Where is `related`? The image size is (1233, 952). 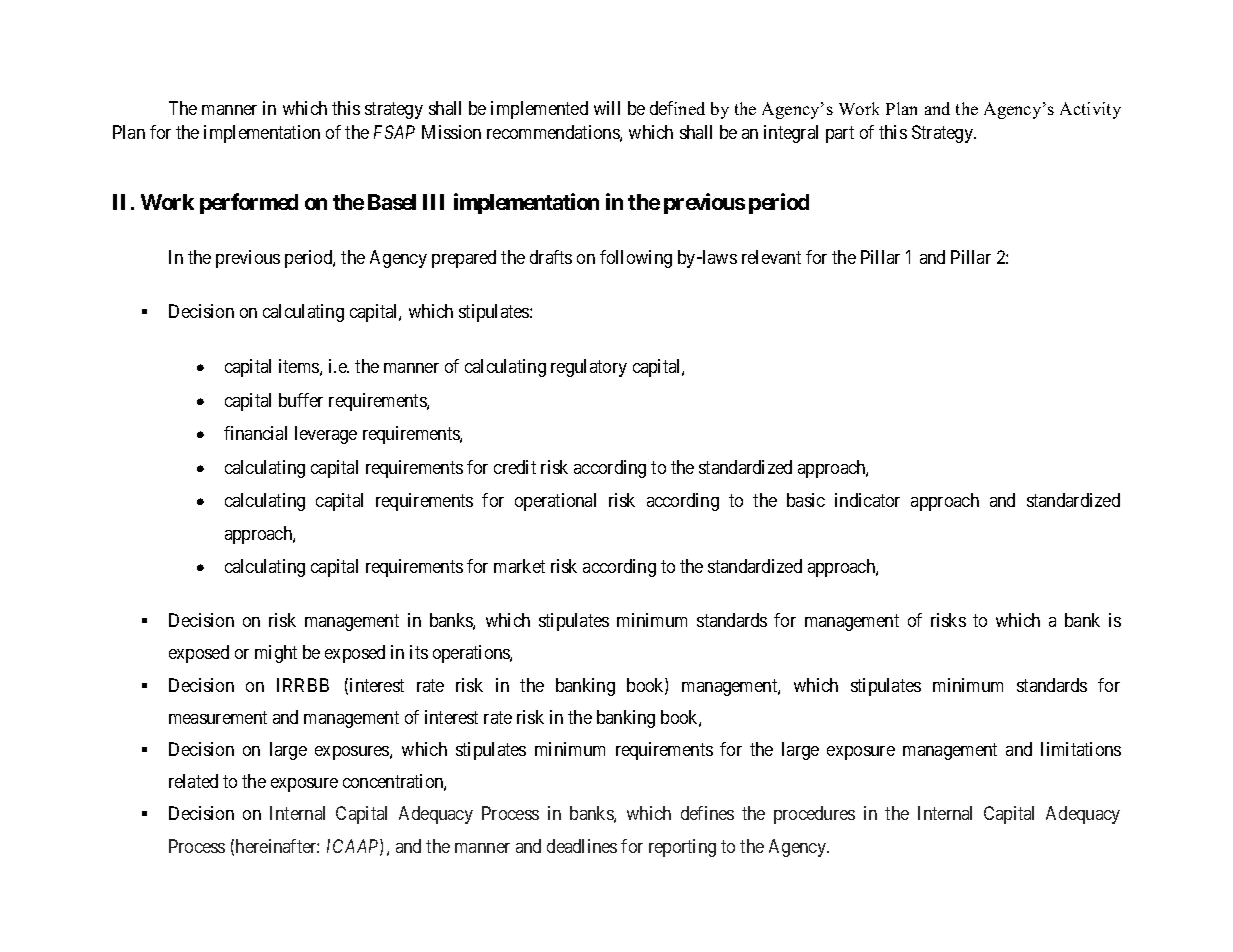
related is located at coordinates (193, 781).
